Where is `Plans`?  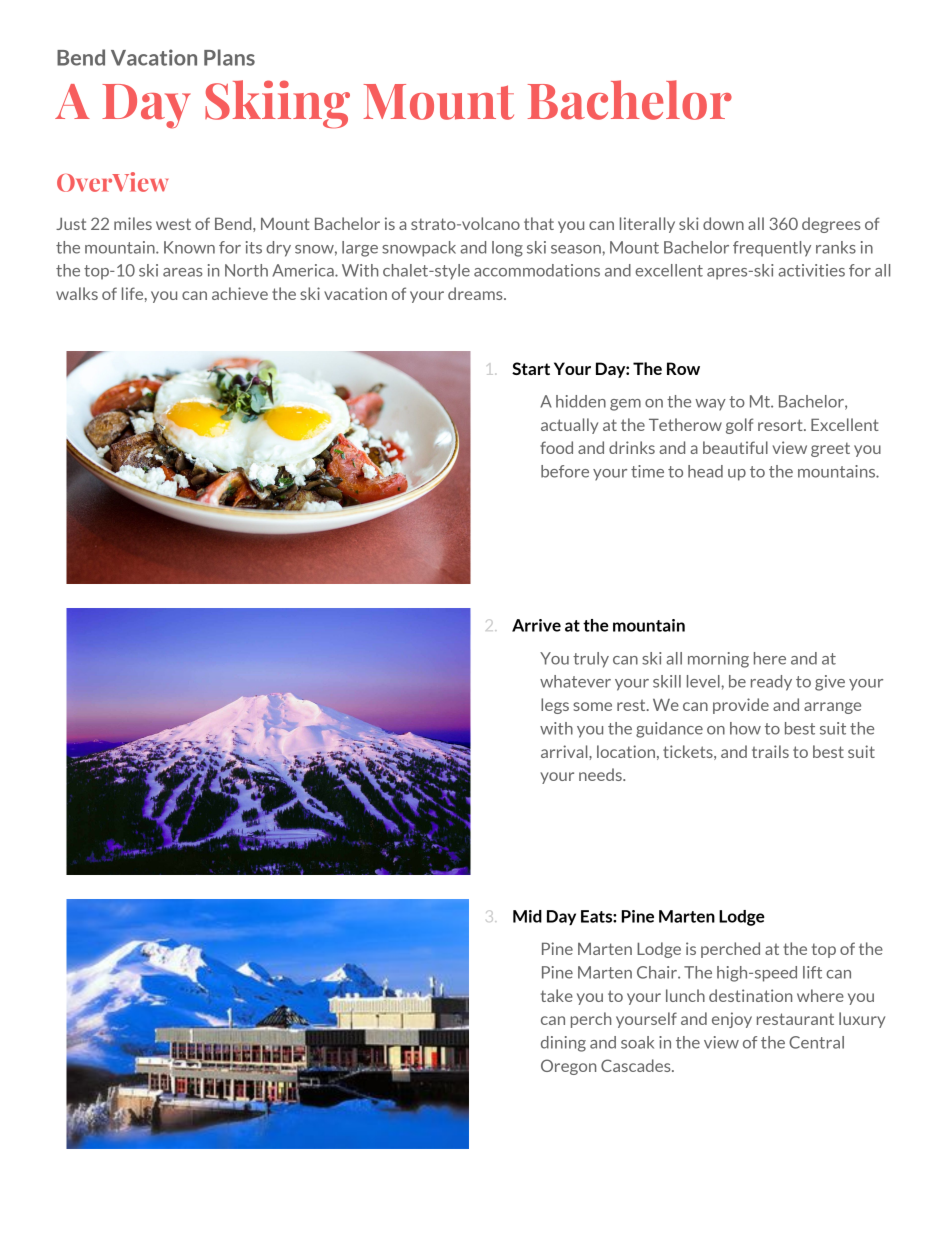
Plans is located at coordinates (229, 57).
